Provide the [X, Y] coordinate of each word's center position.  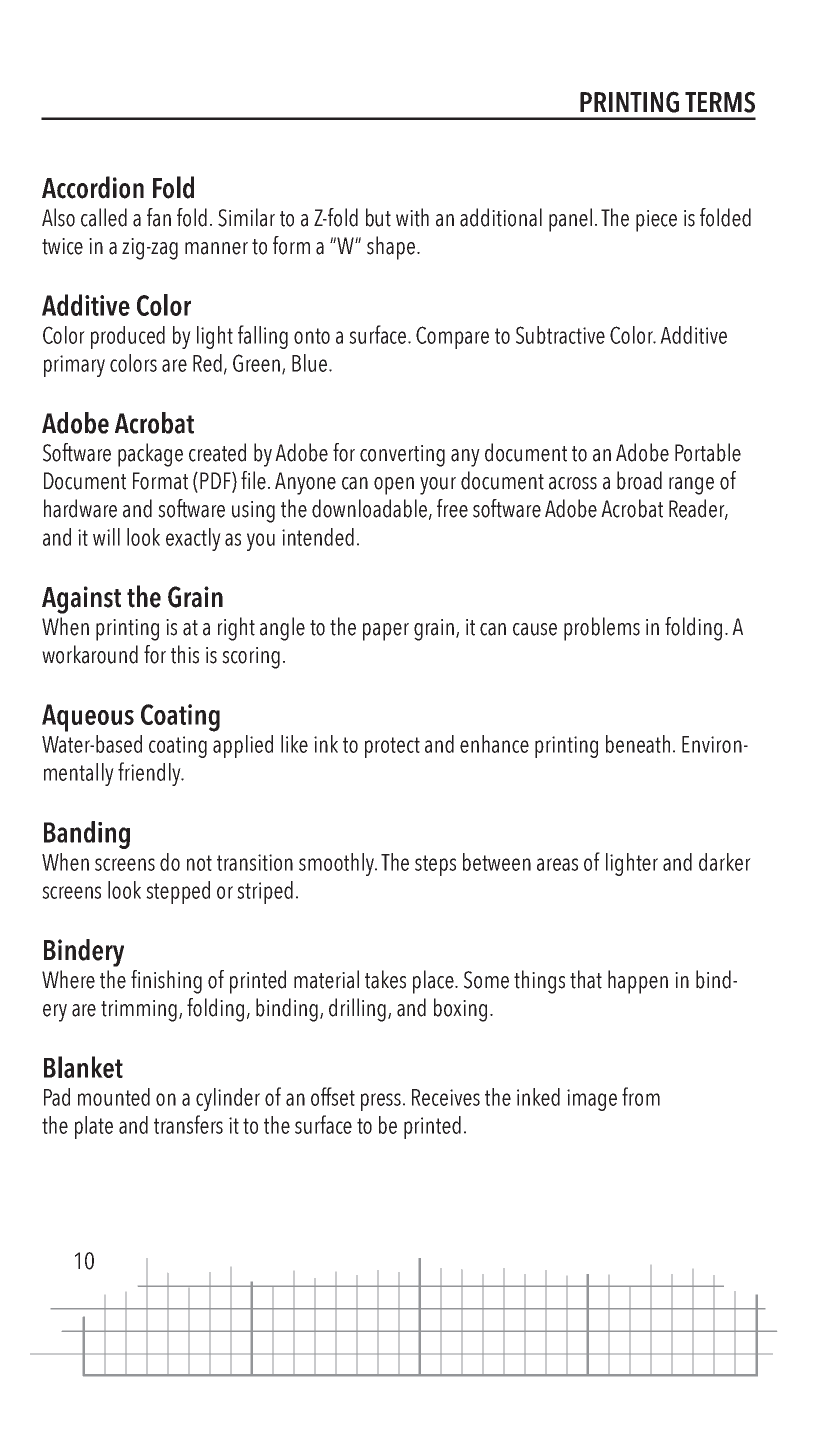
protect [392, 747]
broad [639, 480]
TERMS [720, 102]
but [378, 217]
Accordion [93, 187]
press [382, 1102]
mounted [114, 1097]
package [150, 455]
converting [402, 456]
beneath [638, 744]
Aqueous [88, 718]
